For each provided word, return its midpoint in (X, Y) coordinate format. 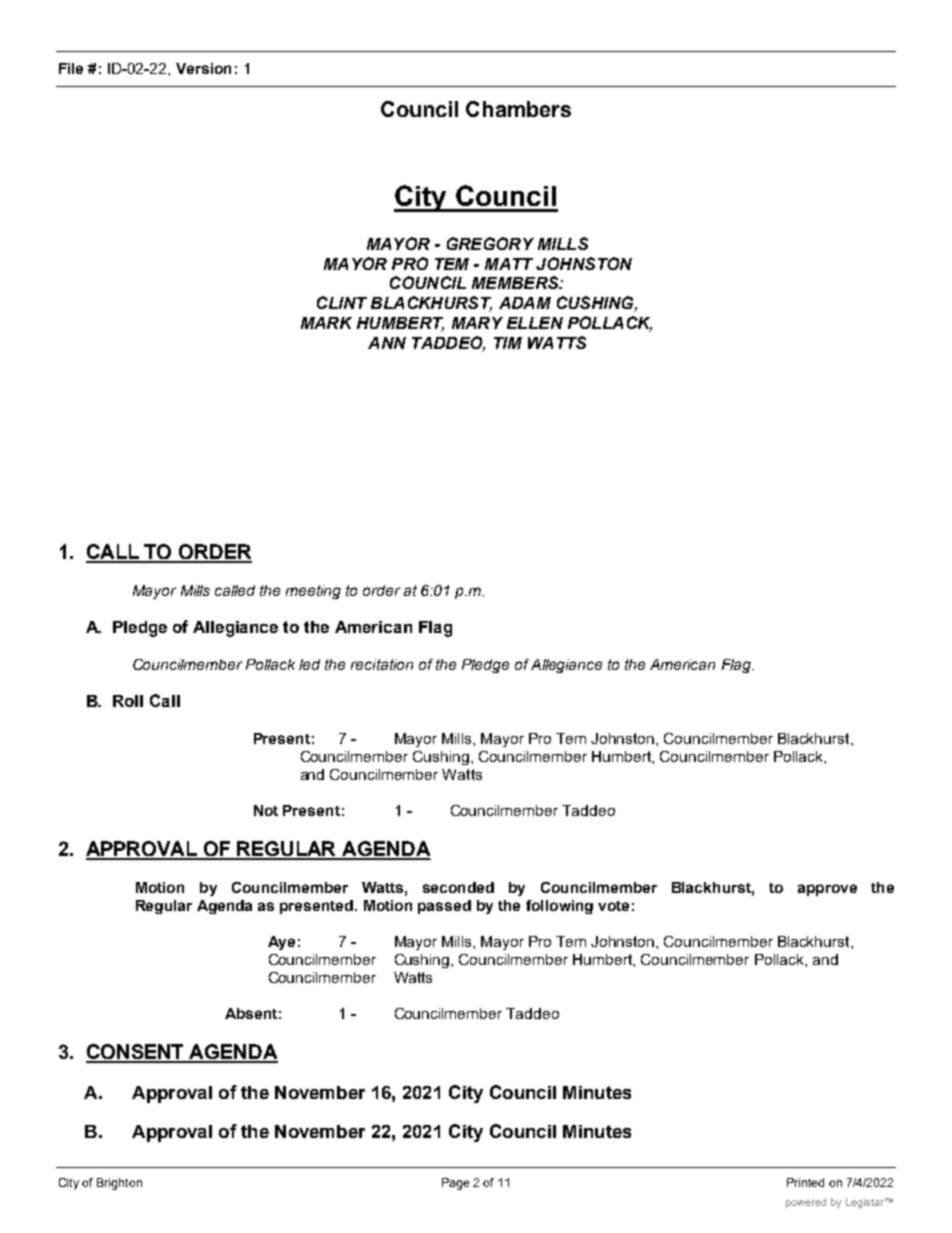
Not (266, 810)
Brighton (119, 1184)
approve (827, 890)
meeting (313, 592)
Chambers (518, 109)
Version (203, 68)
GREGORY (490, 243)
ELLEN (535, 323)
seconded (458, 887)
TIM (508, 343)
